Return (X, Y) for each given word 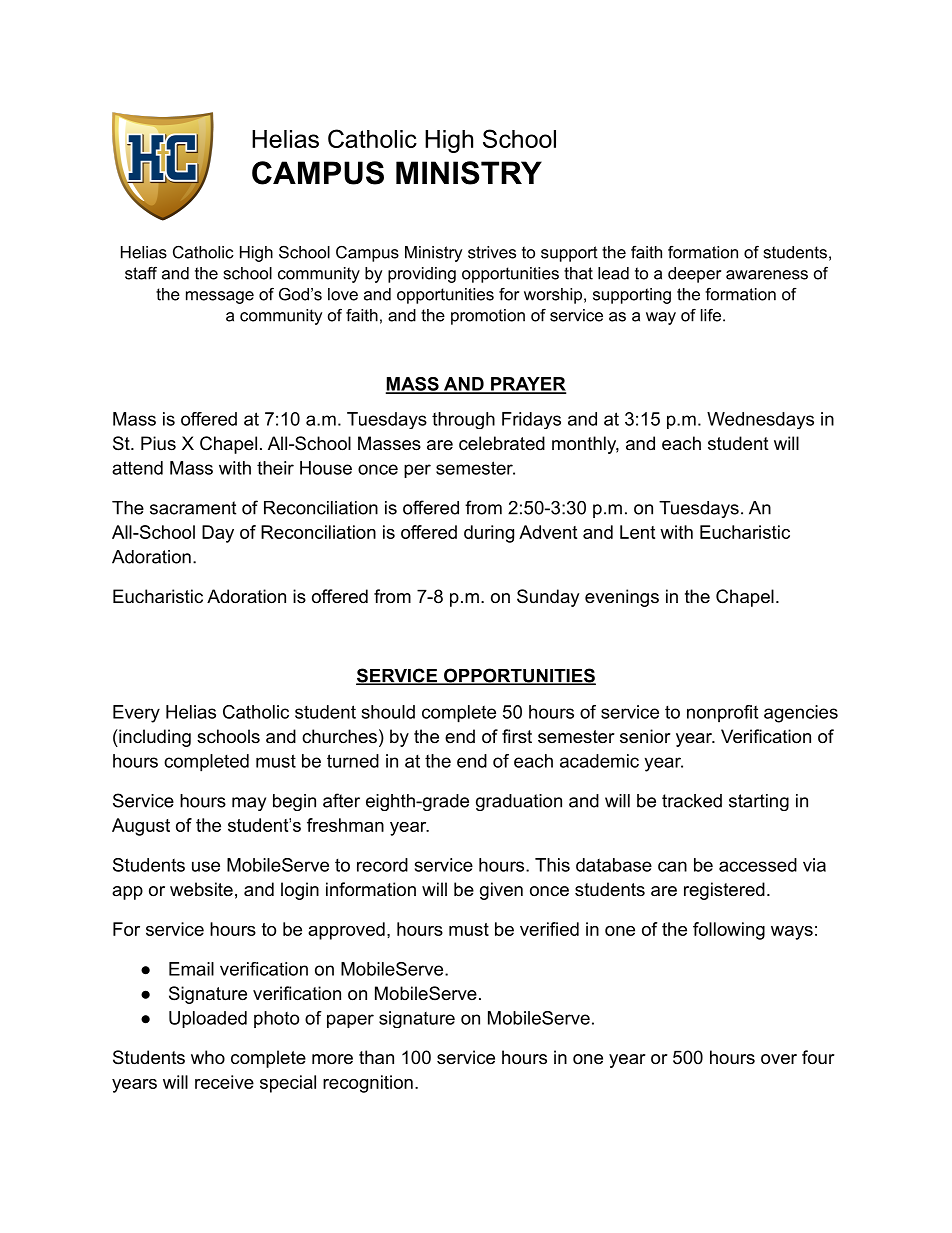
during (489, 534)
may (249, 804)
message (220, 297)
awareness (767, 275)
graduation (519, 802)
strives (492, 252)
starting (759, 802)
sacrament (193, 508)
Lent (637, 532)
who (208, 1057)
